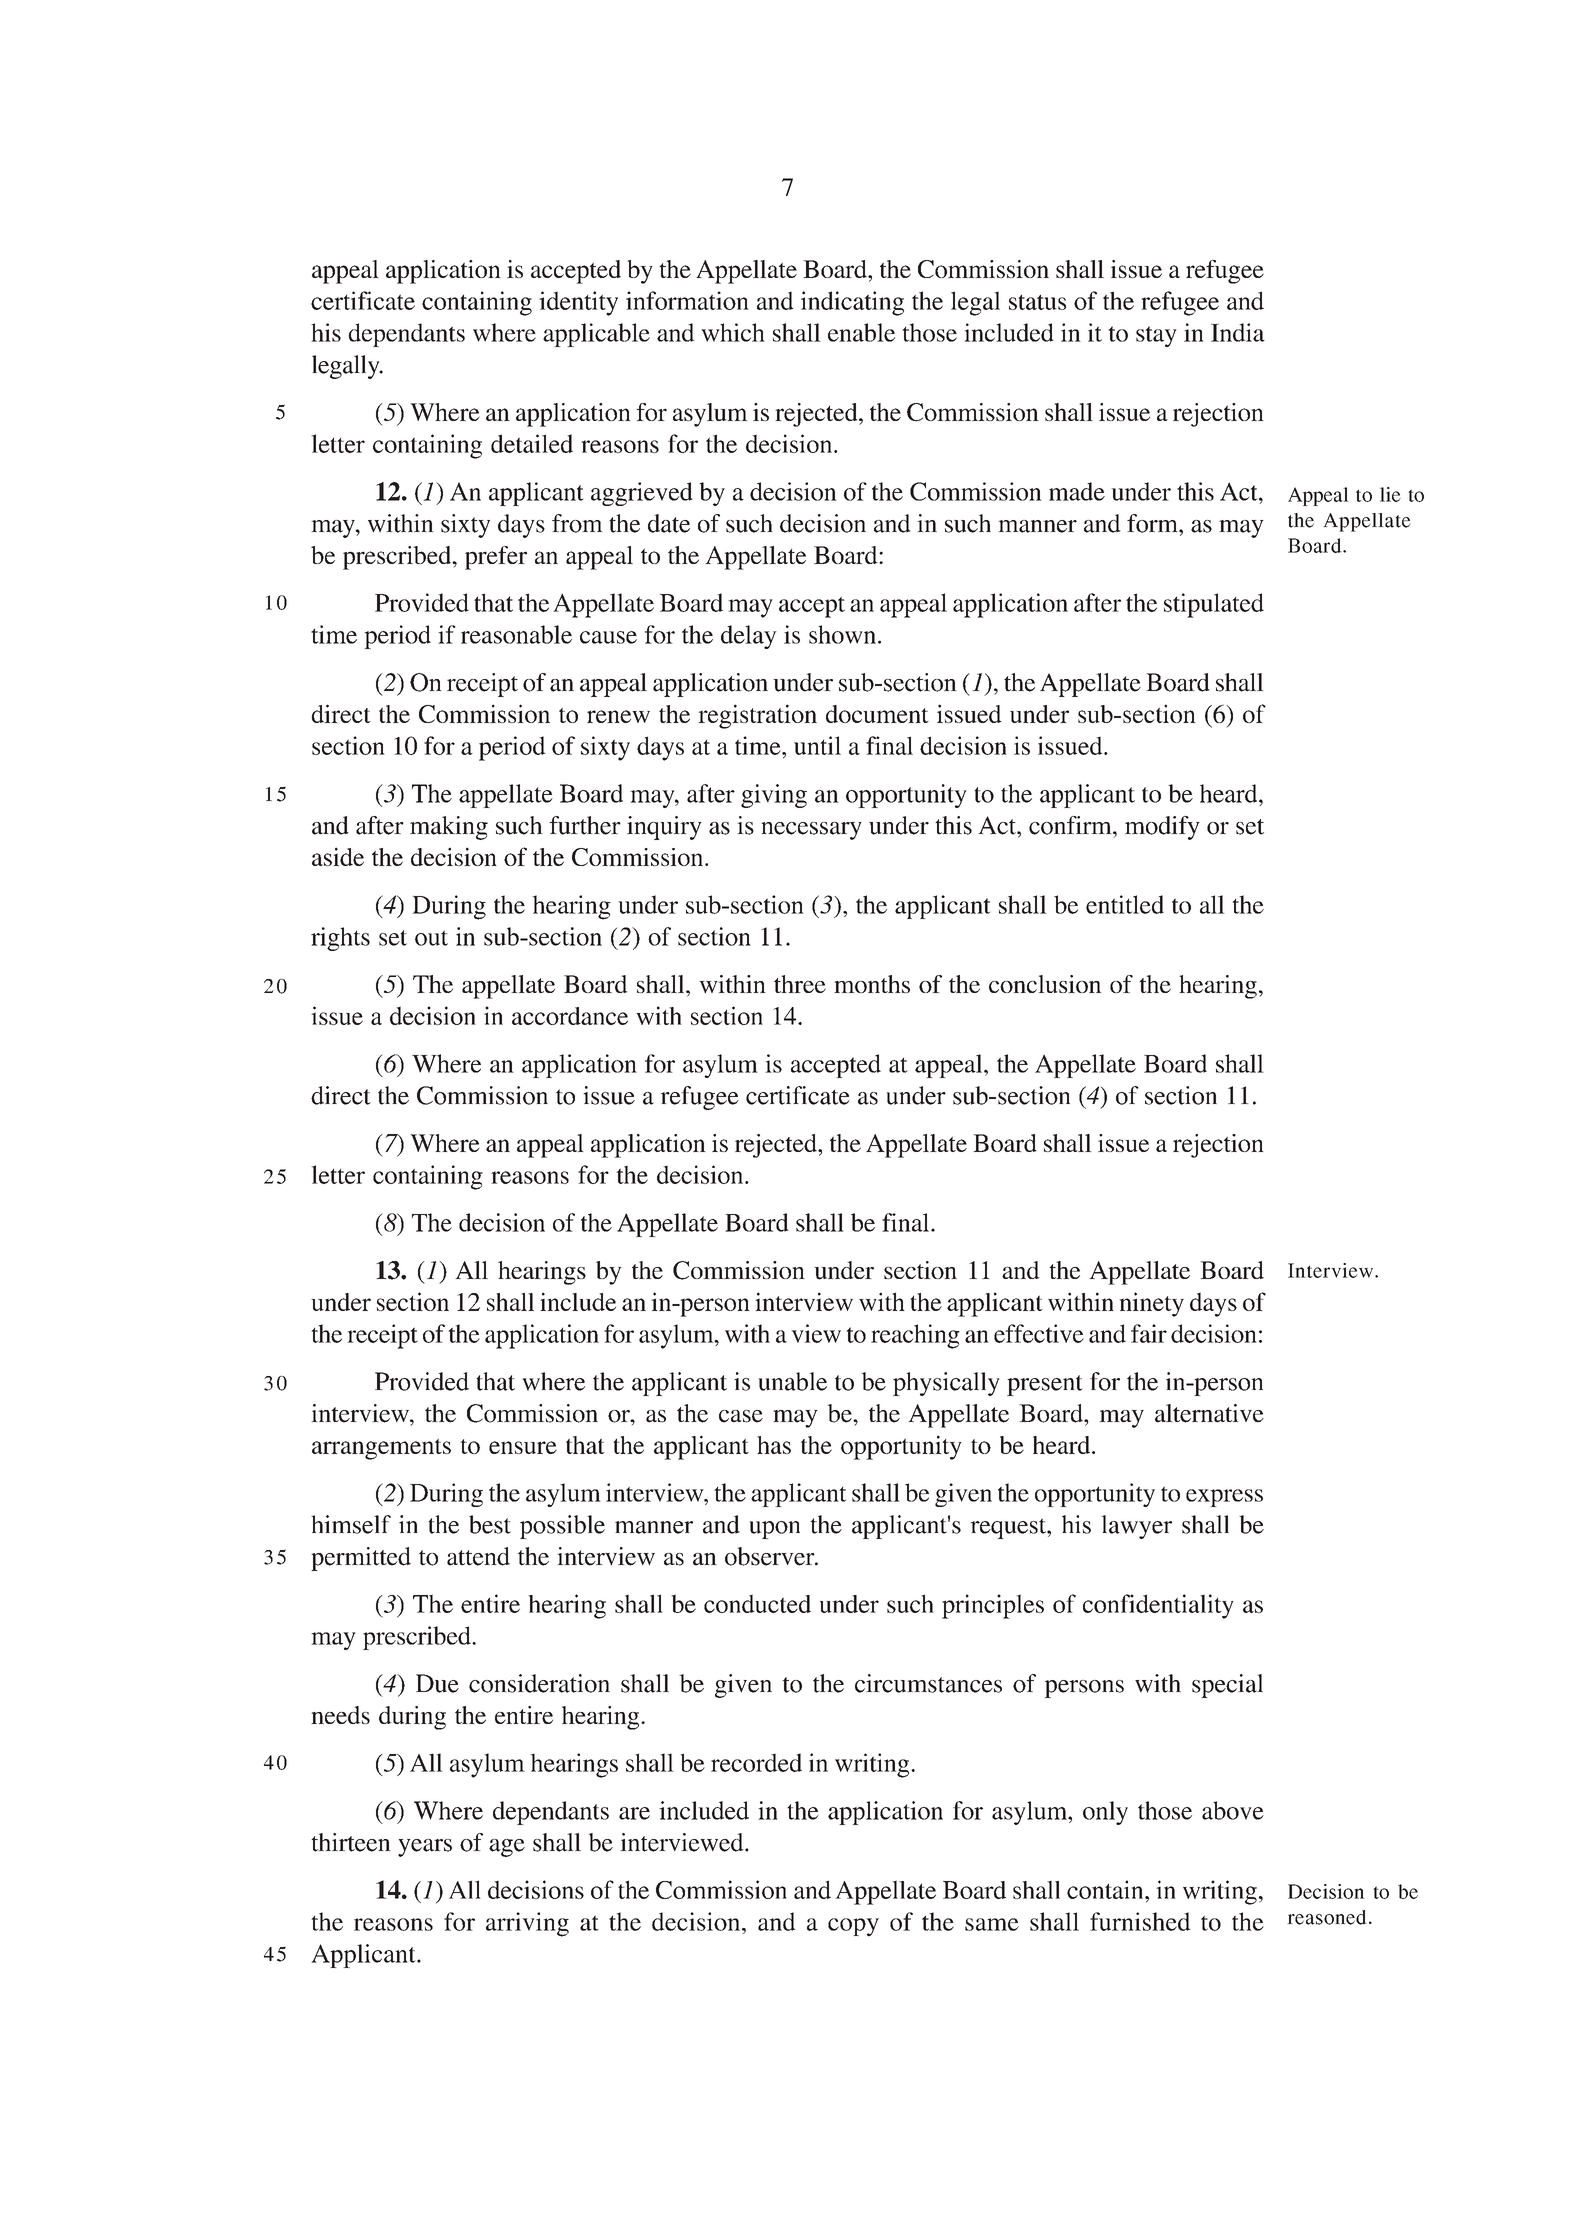 This image has height=2230, width=1575. Describe the element at coordinates (1224, 1498) in the image. I see `express` at that location.
